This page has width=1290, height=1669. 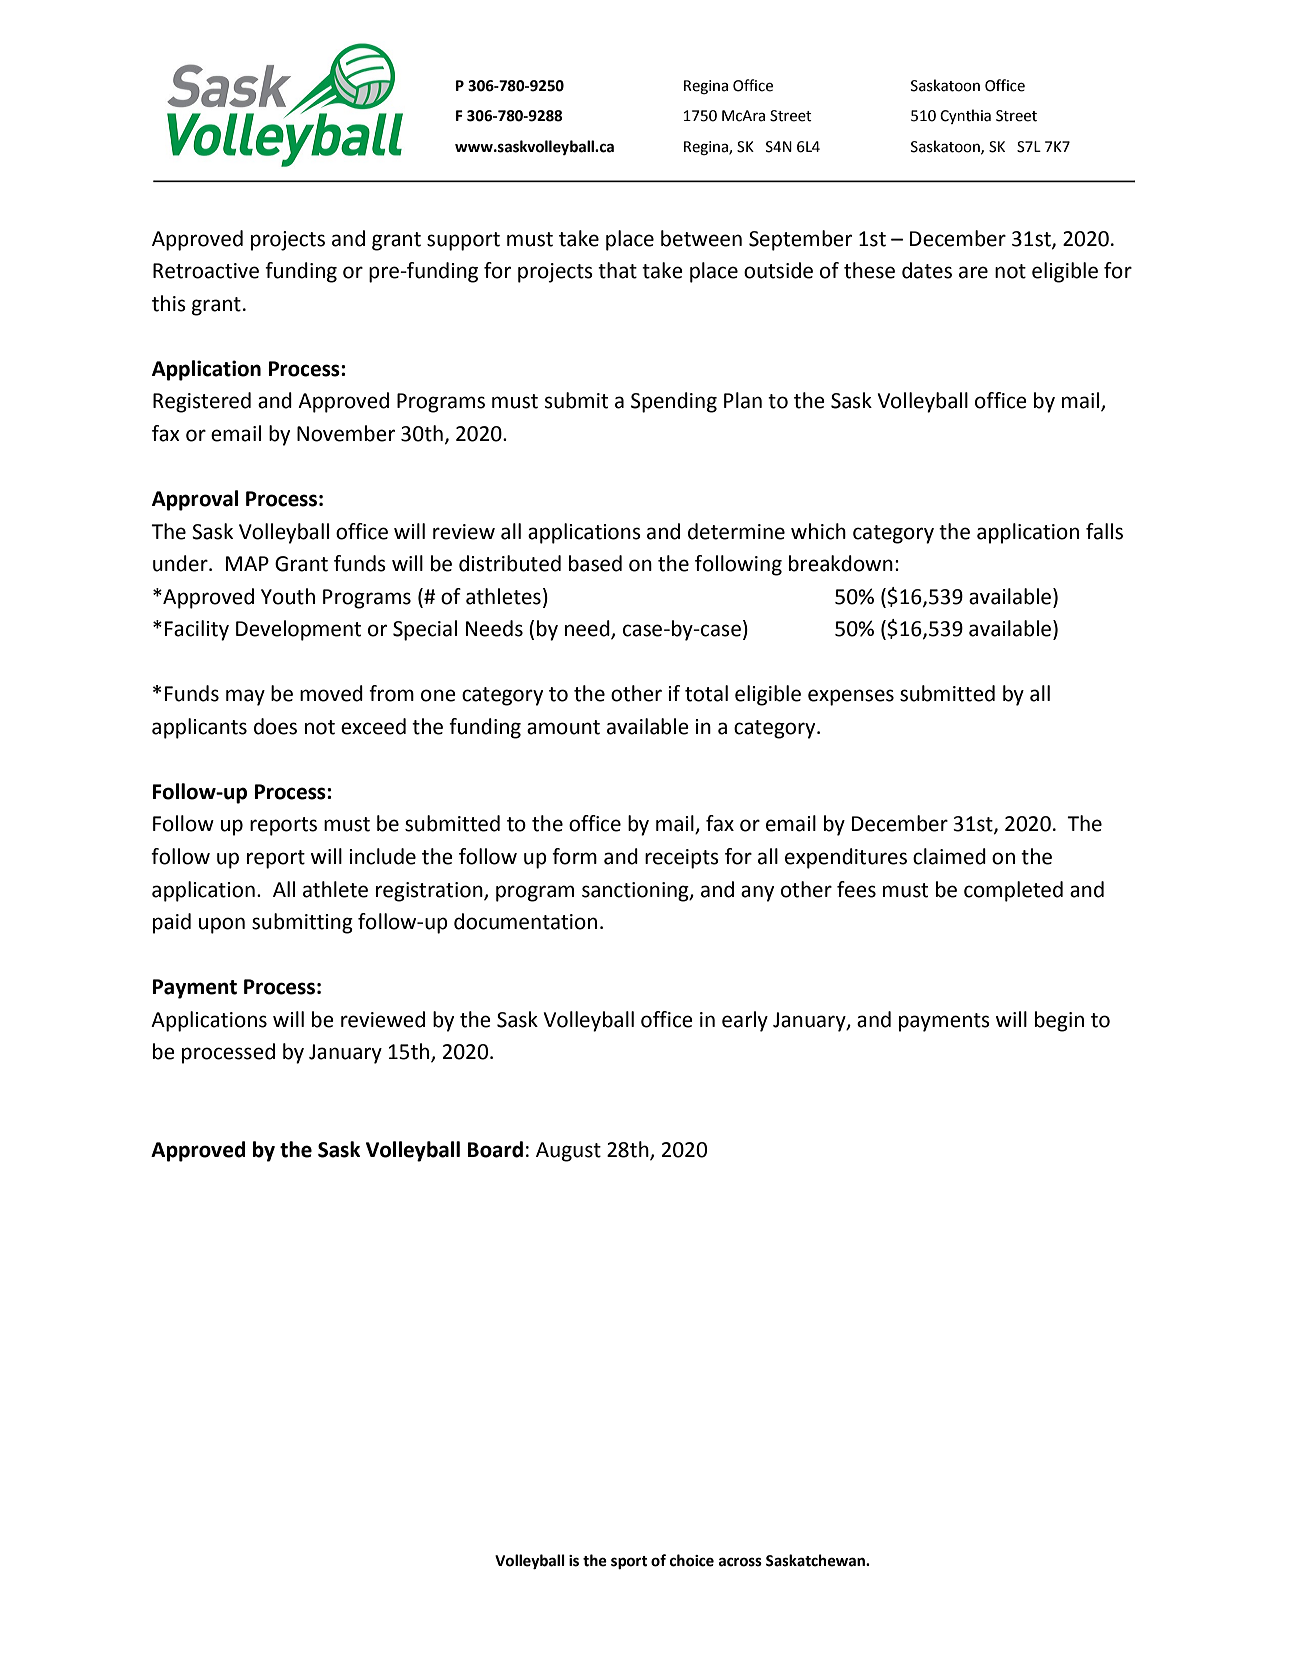 I want to click on falls, so click(x=1104, y=531).
